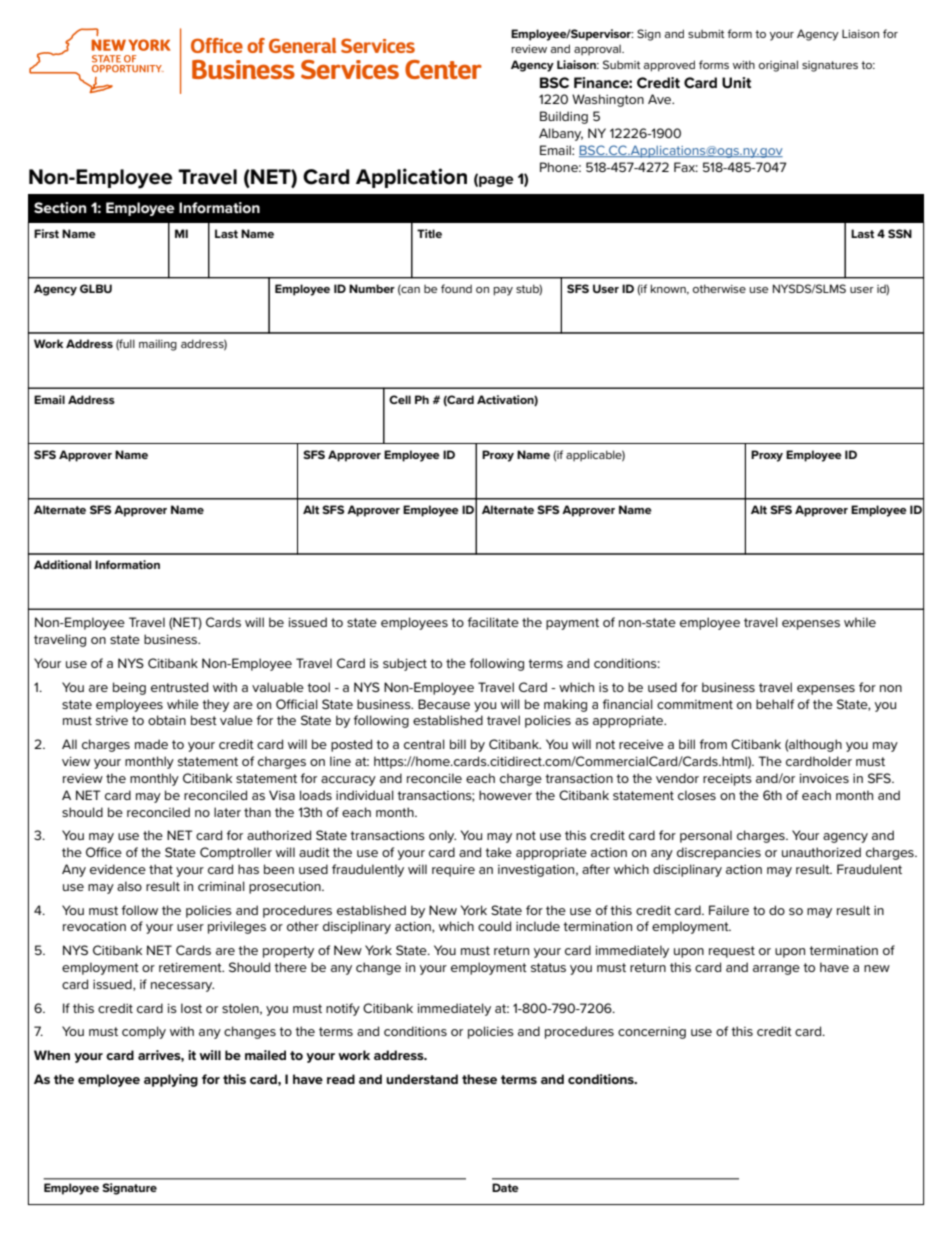 This document has width=952, height=1233. I want to click on original, so click(778, 66).
